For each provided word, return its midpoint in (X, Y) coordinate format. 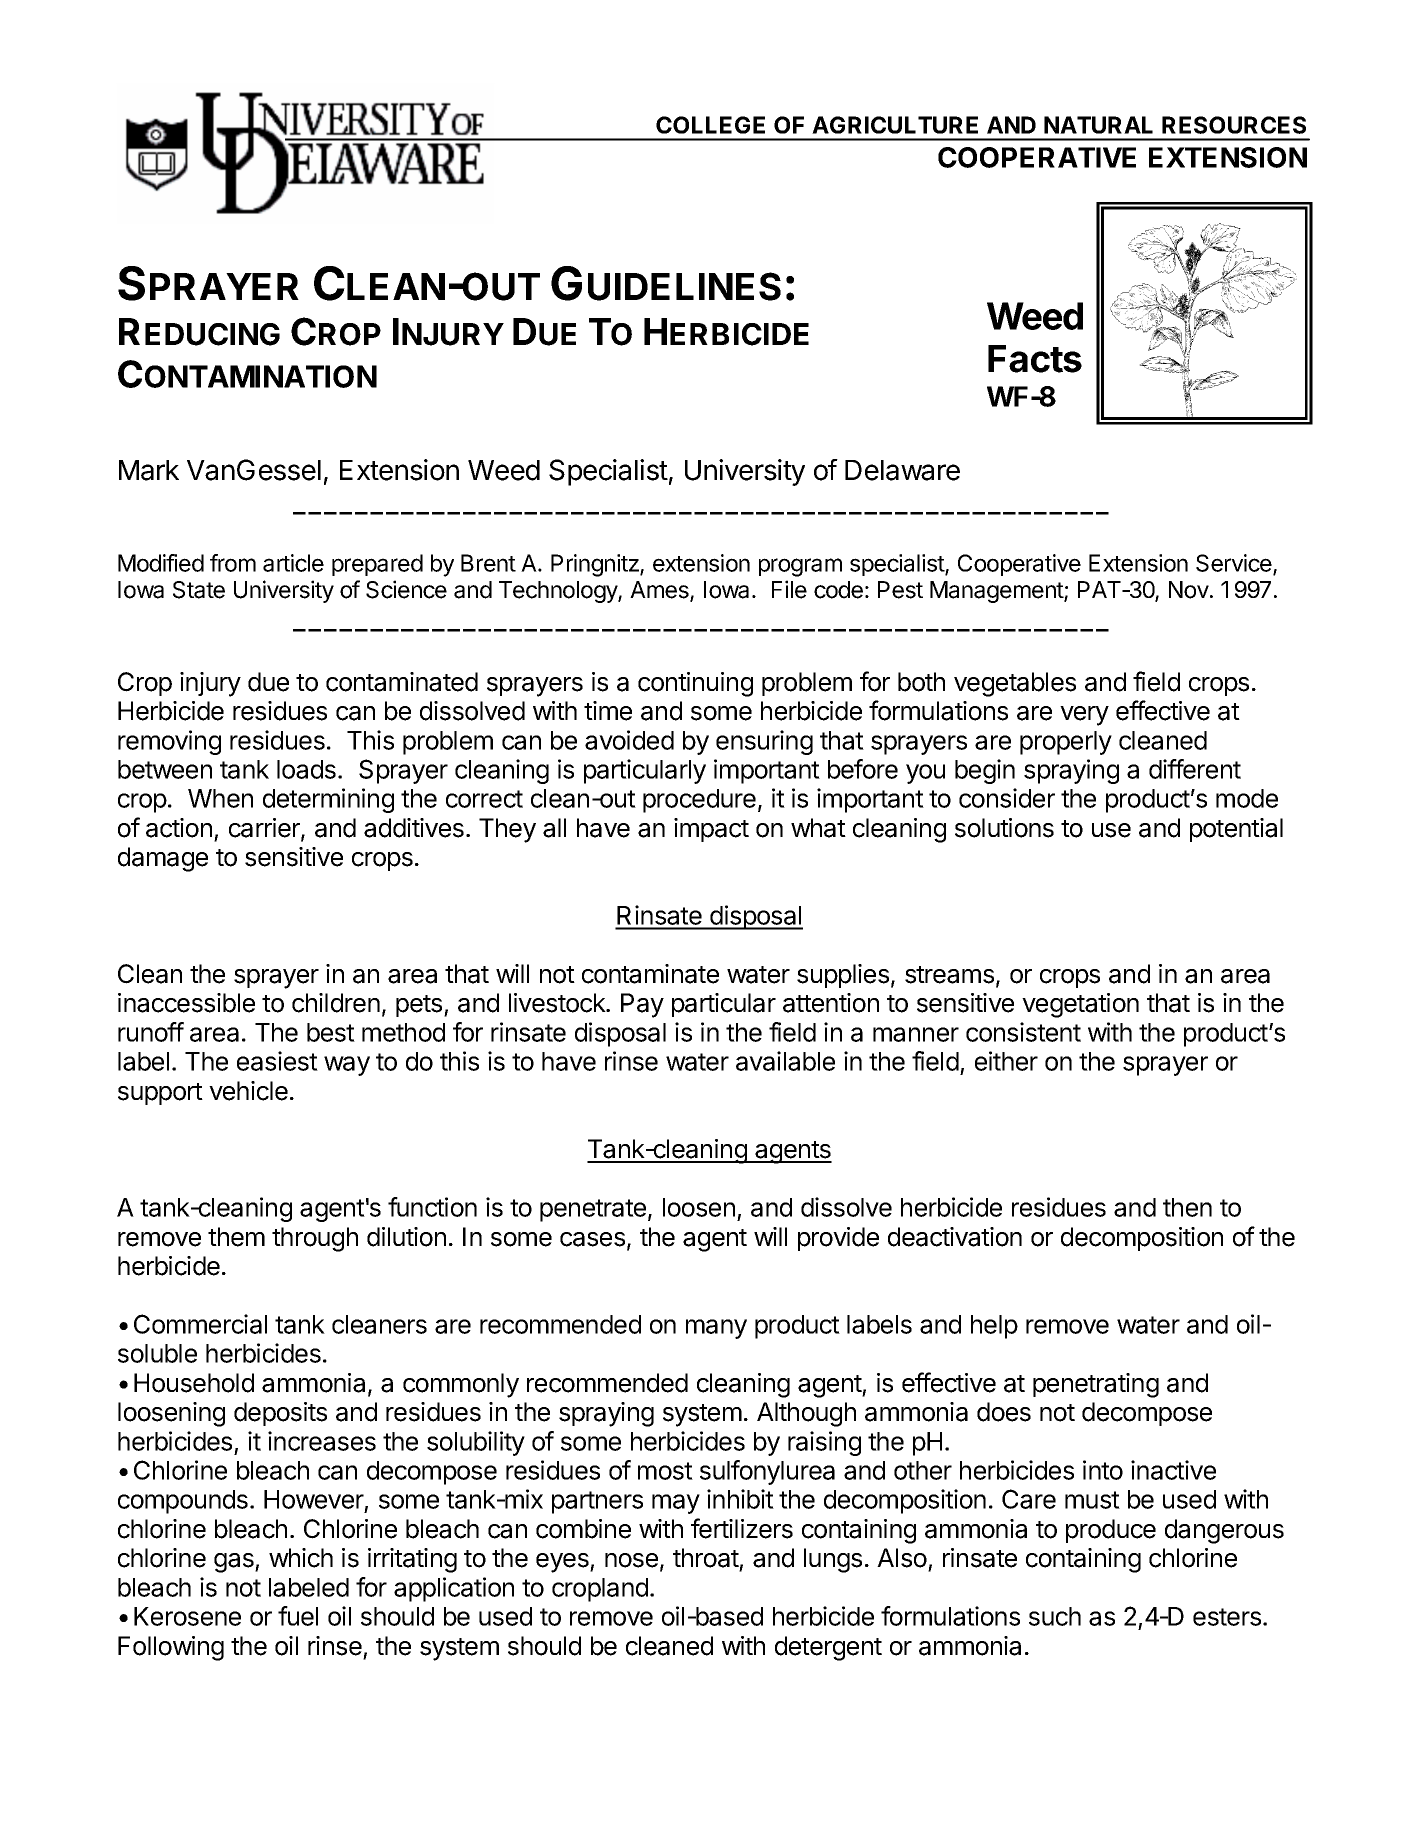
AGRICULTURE (895, 125)
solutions (1004, 828)
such (1055, 1616)
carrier (265, 829)
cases (592, 1239)
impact (711, 830)
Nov (1189, 590)
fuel (298, 1616)
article (293, 563)
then (1187, 1207)
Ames (660, 591)
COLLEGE (710, 125)
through (315, 1239)
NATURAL (1098, 125)
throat (706, 1558)
